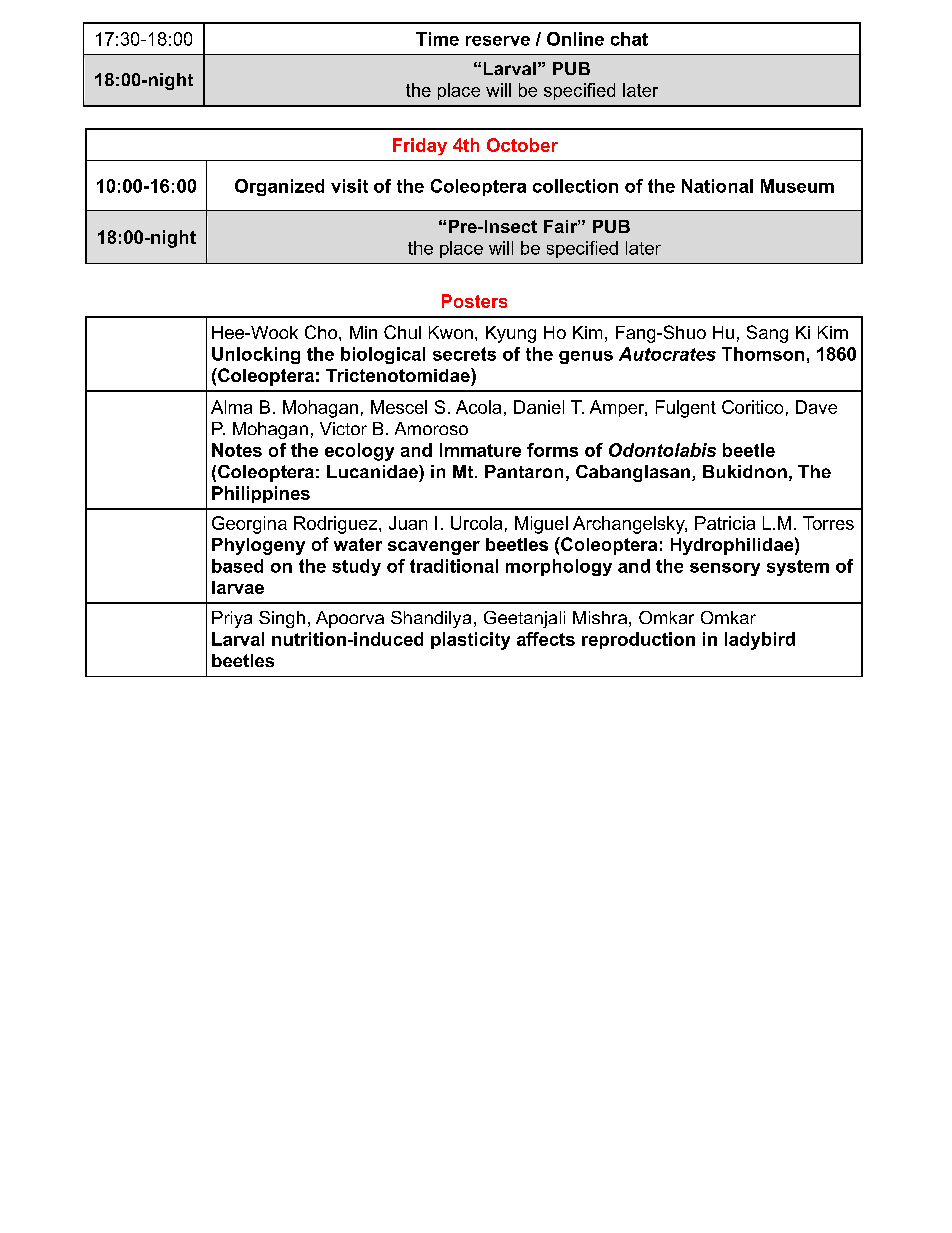 This document has height=1233, width=952. I want to click on Victor, so click(343, 428).
